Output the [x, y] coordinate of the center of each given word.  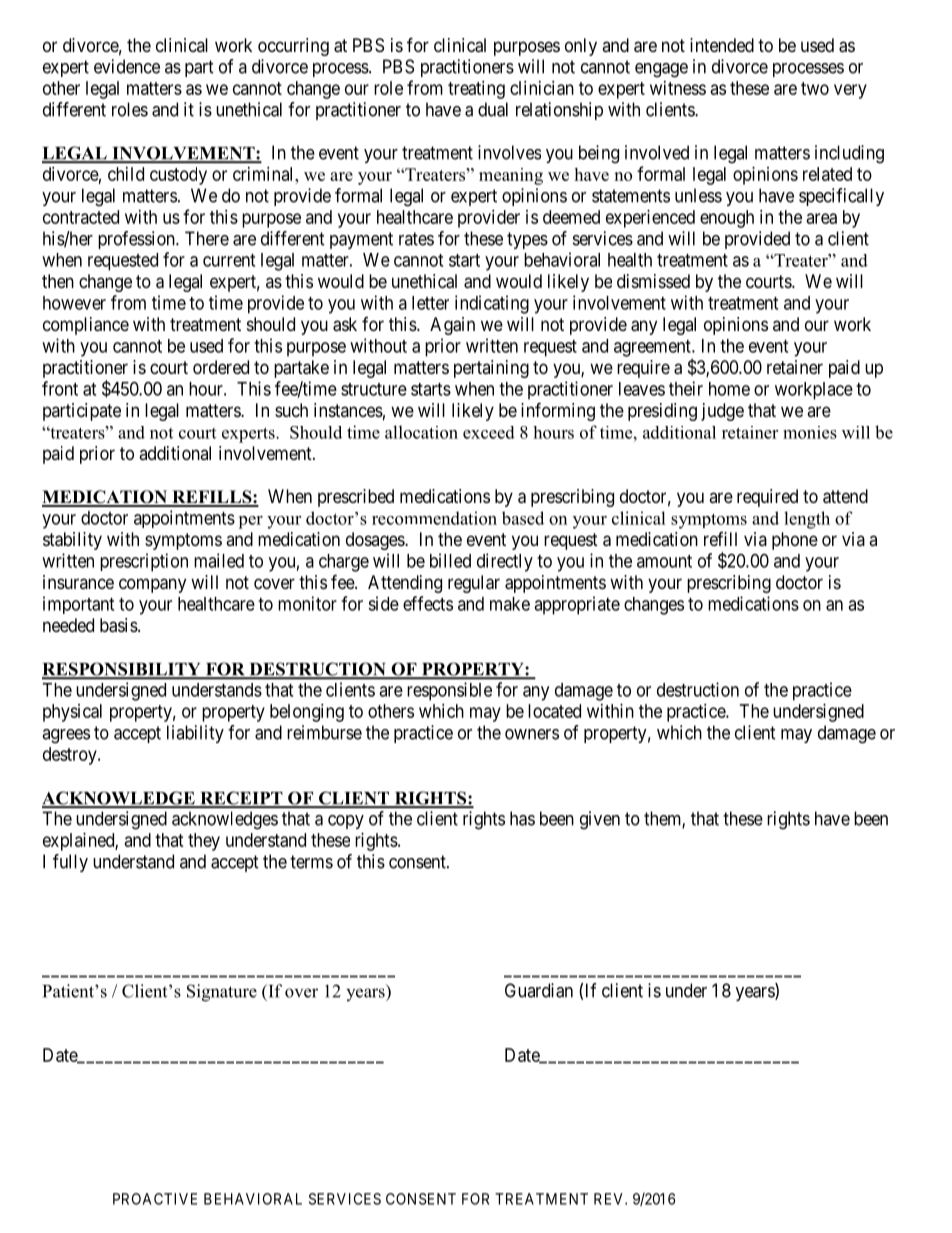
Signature [222, 993]
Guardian [539, 990]
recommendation [434, 518]
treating [476, 90]
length [807, 520]
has [522, 818]
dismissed [653, 281]
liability [195, 734]
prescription [144, 562]
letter [430, 303]
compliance [86, 326]
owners [532, 734]
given [600, 820]
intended [722, 45]
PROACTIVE [155, 1199]
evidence [127, 66]
